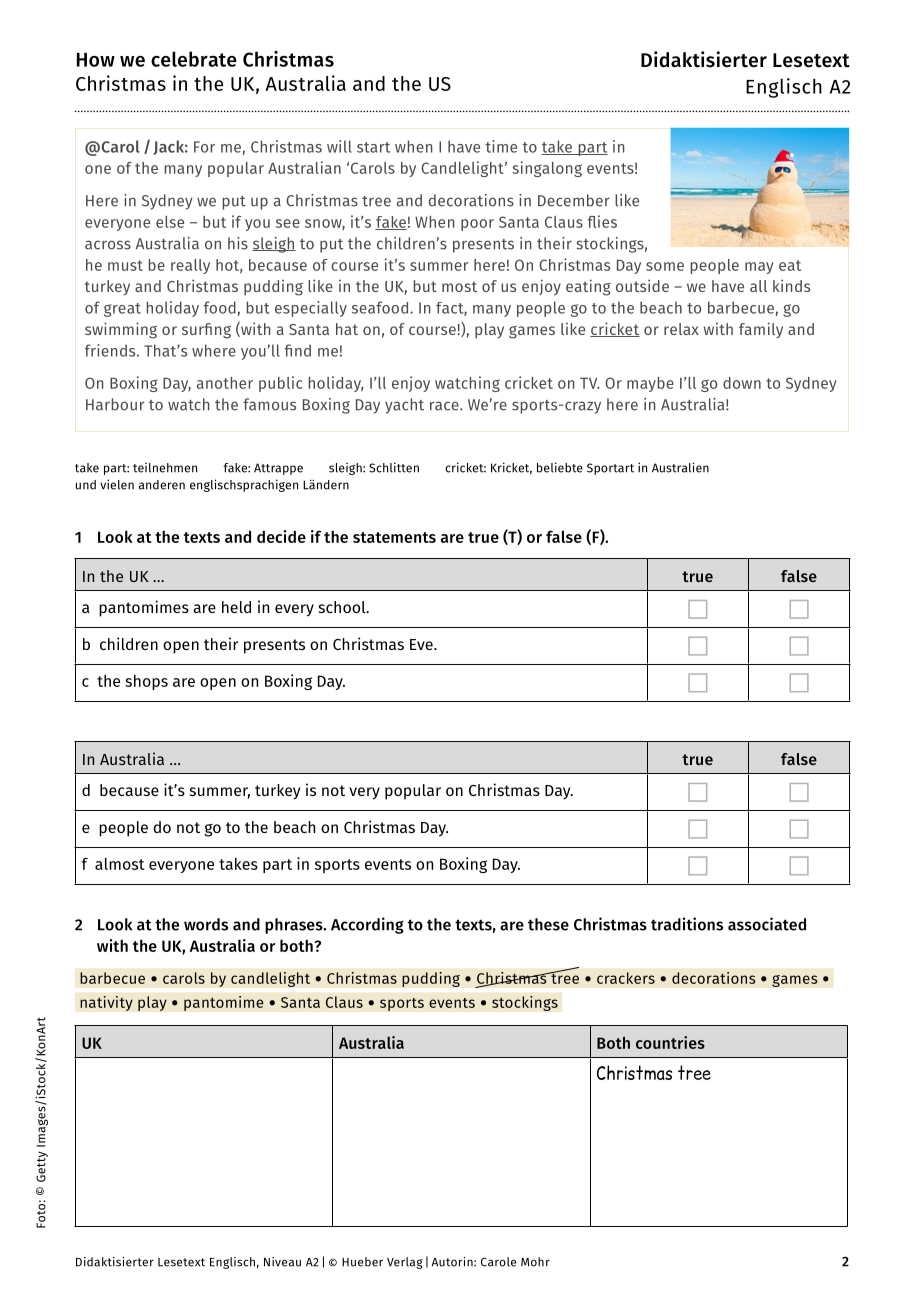  What do you see at coordinates (405, 1263) in the page?
I see `Verlag` at bounding box center [405, 1263].
